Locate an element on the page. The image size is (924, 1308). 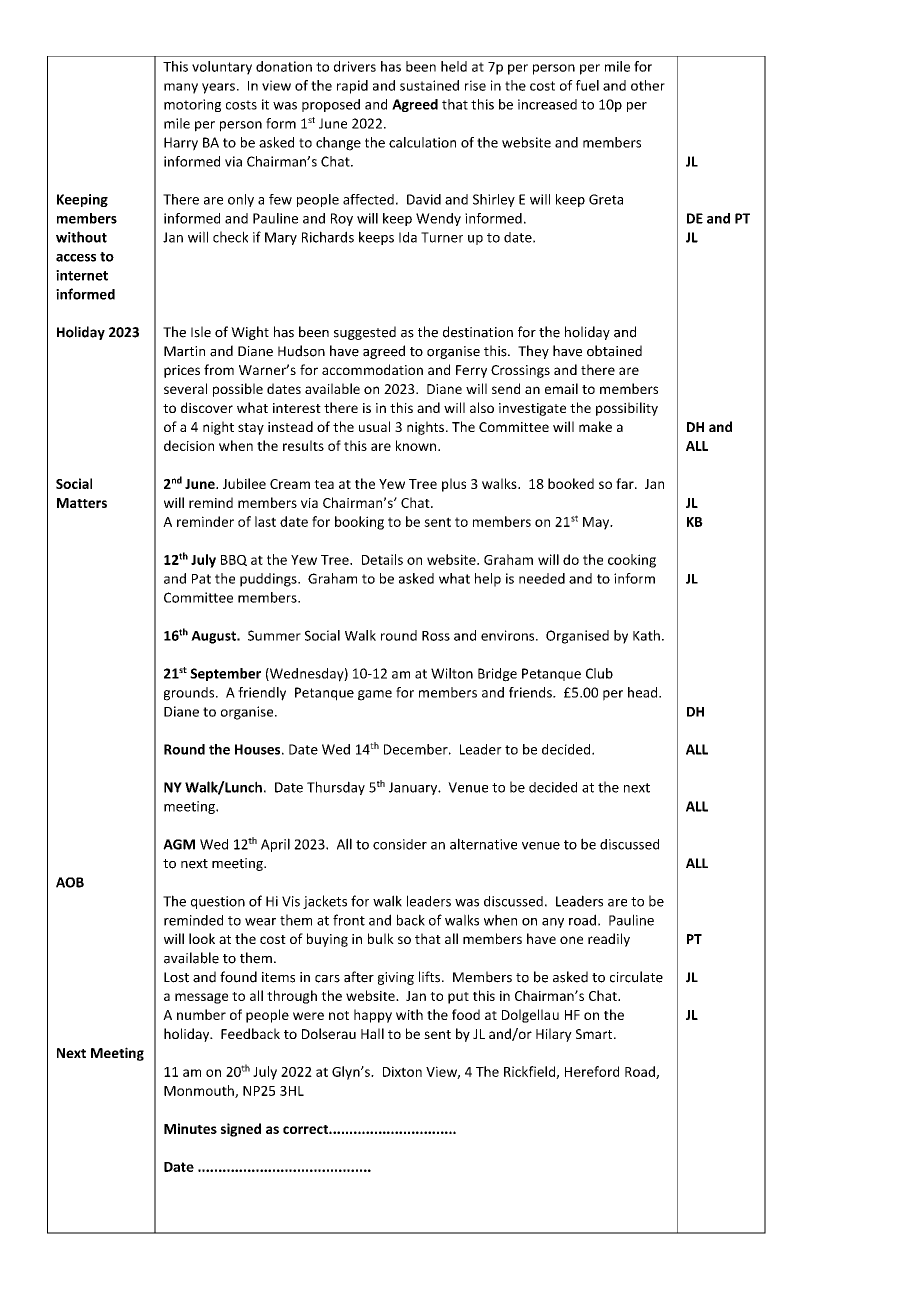
Martin is located at coordinates (184, 351).
